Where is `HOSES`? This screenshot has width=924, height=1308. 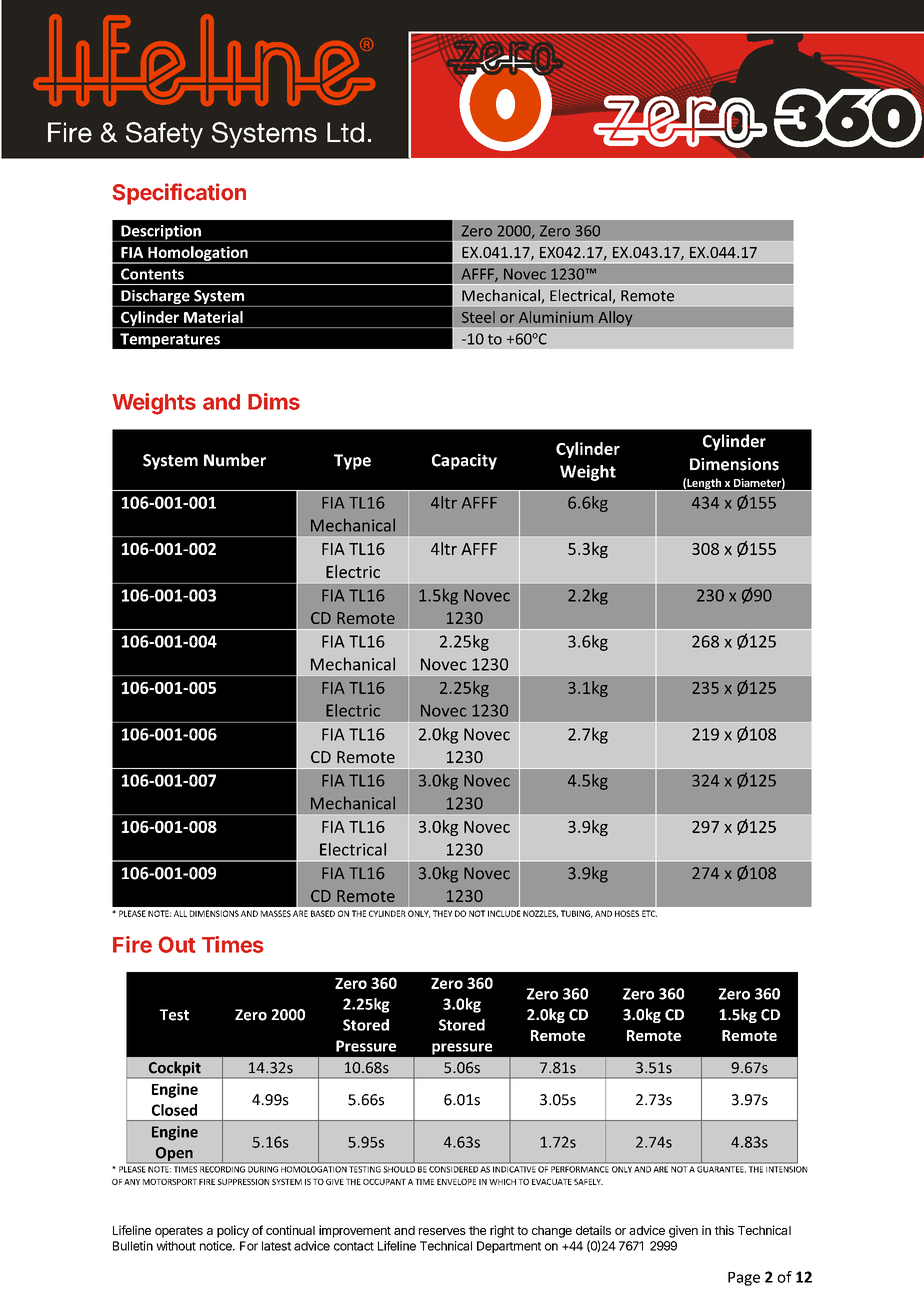 HOSES is located at coordinates (627, 913).
